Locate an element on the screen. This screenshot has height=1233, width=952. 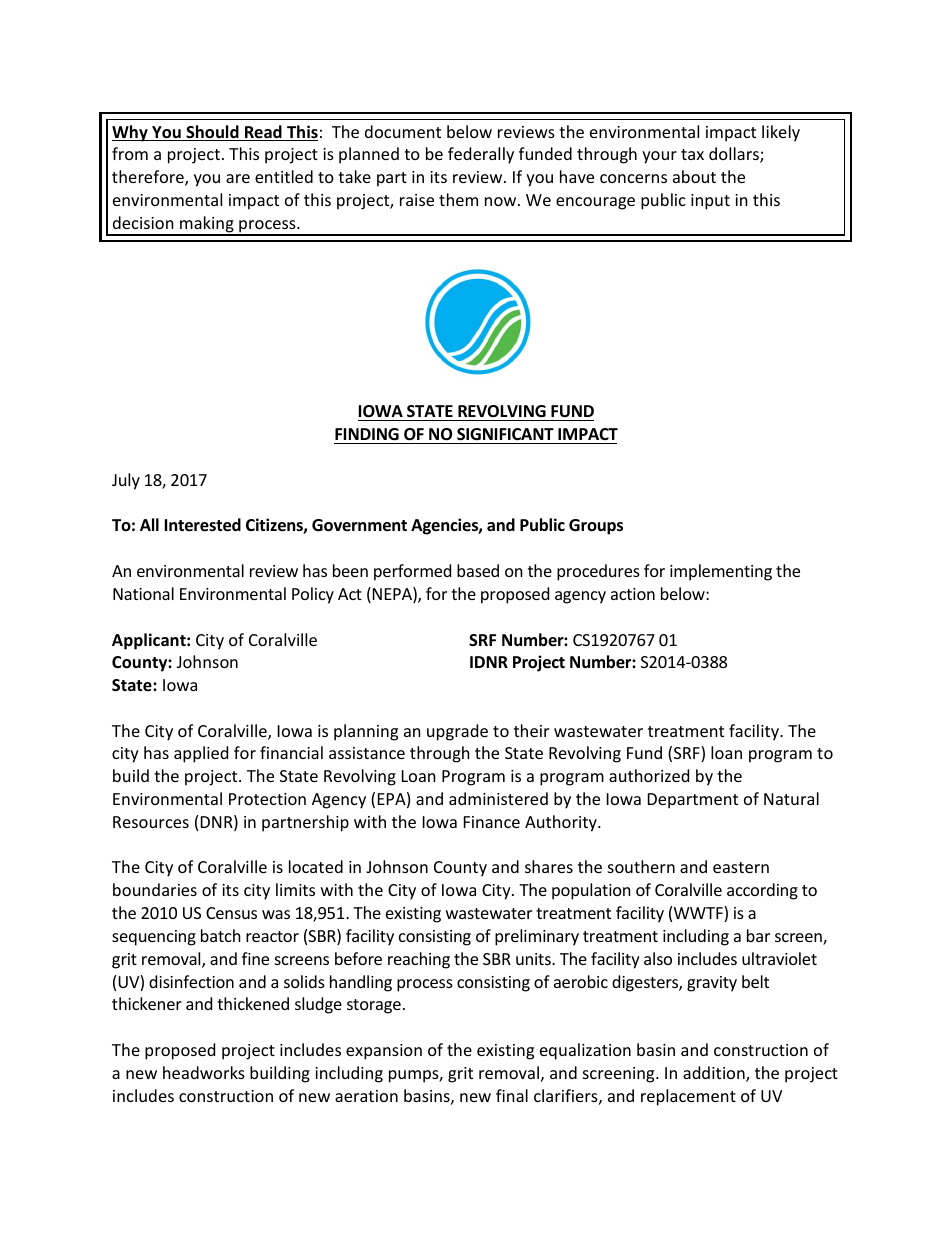
headworks is located at coordinates (204, 1072).
